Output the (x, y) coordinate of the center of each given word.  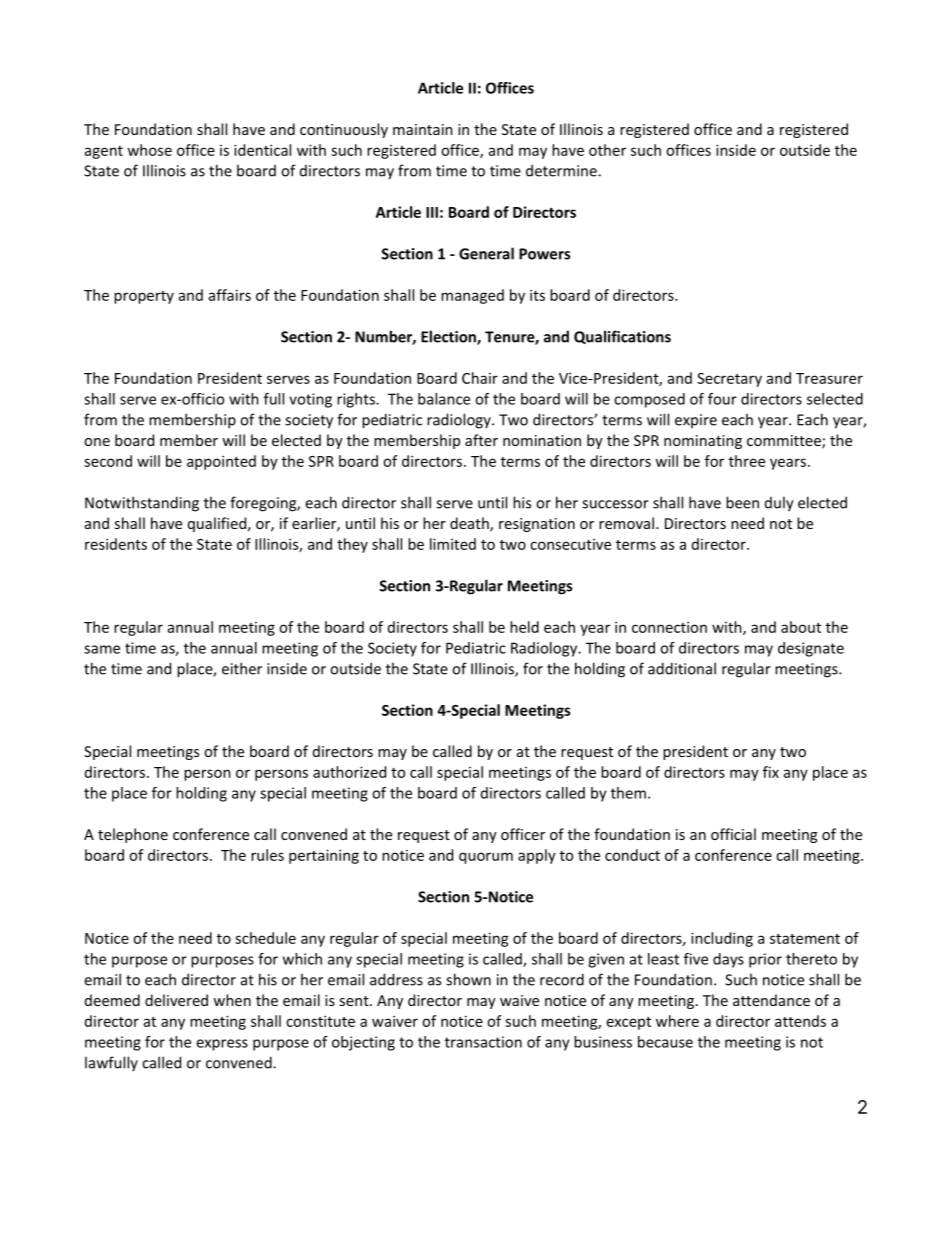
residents (116, 544)
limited (453, 544)
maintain (423, 129)
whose (149, 150)
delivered (176, 1000)
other (607, 150)
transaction (483, 1042)
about (801, 627)
